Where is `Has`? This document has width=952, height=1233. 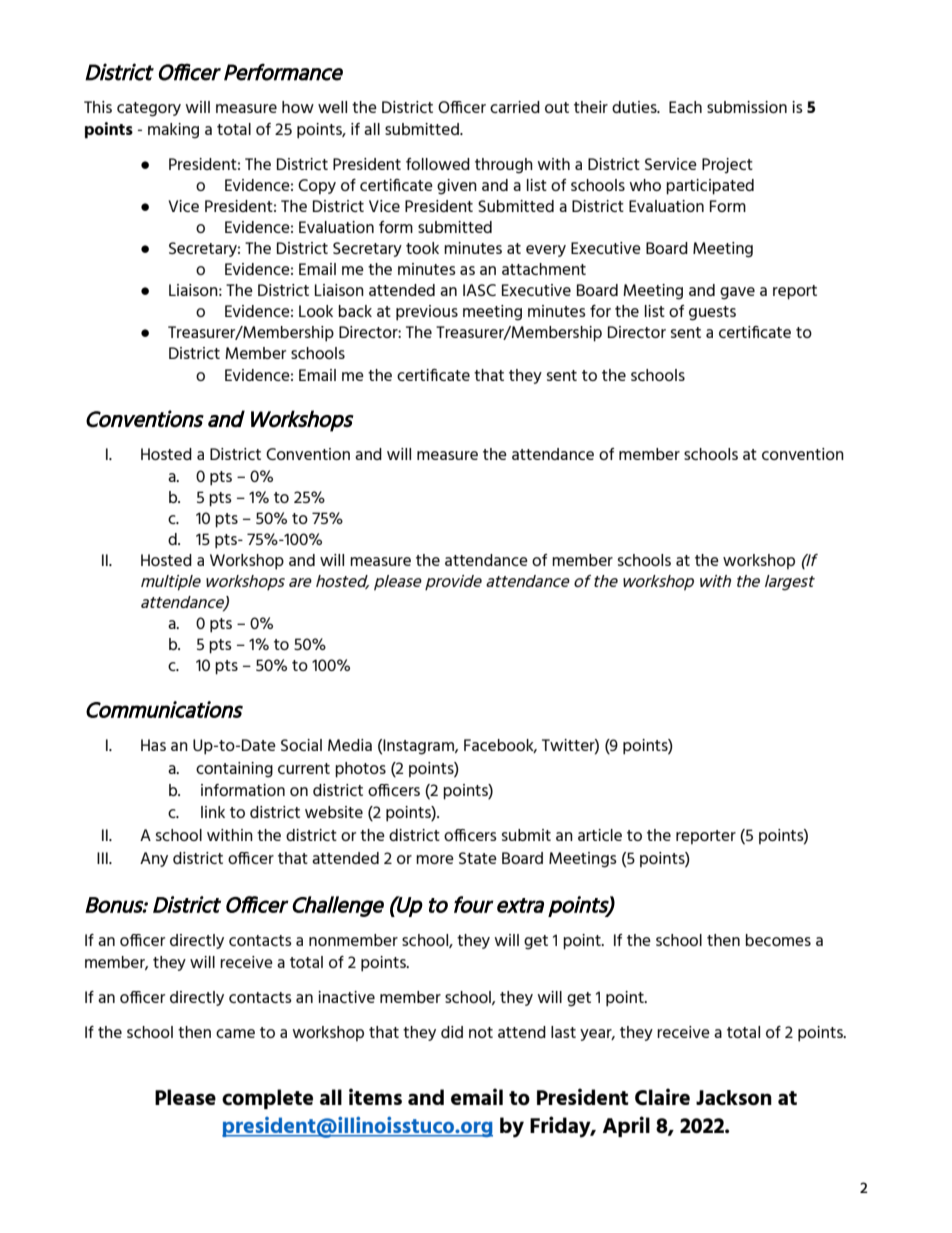
Has is located at coordinates (153, 745).
